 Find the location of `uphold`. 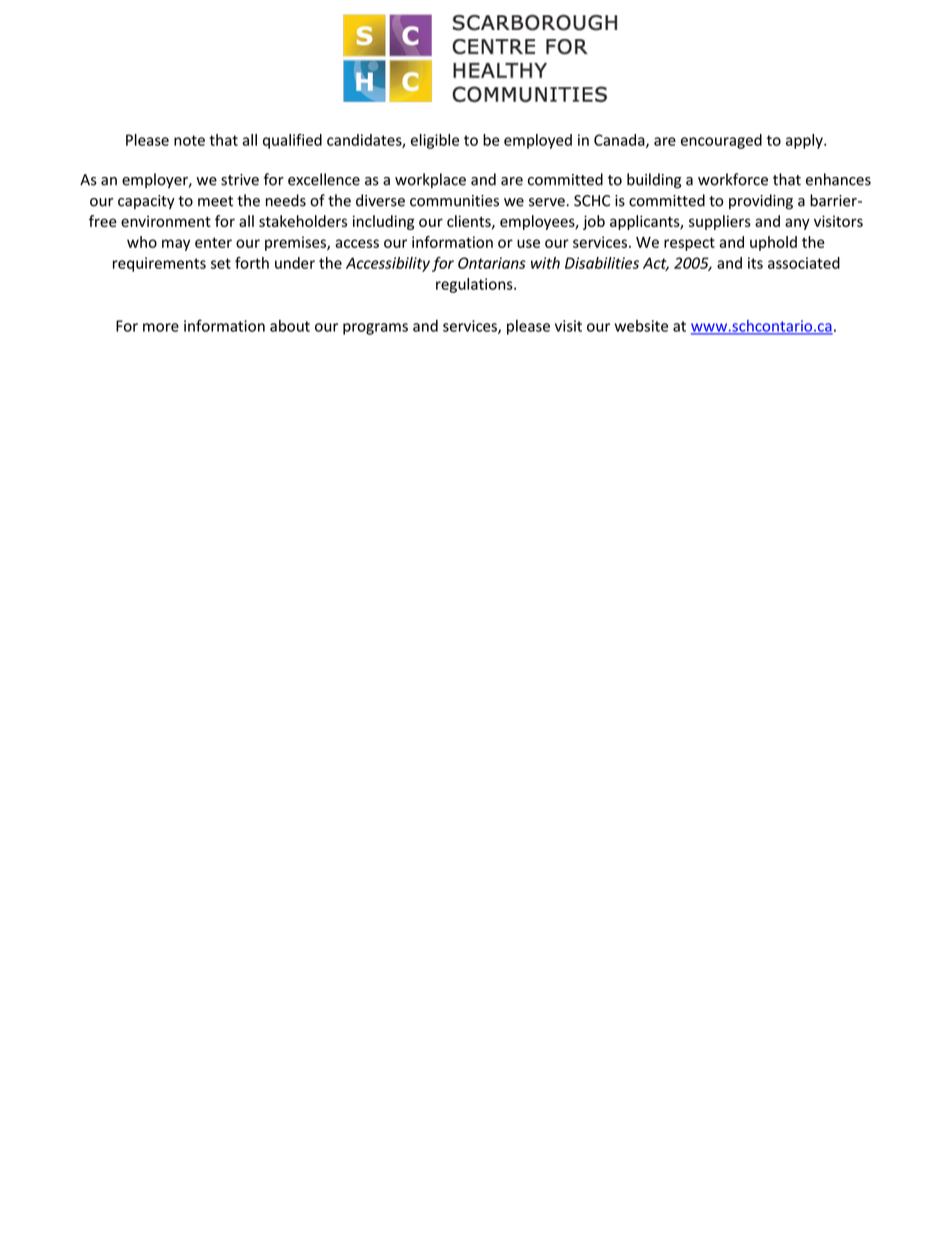

uphold is located at coordinates (773, 243).
